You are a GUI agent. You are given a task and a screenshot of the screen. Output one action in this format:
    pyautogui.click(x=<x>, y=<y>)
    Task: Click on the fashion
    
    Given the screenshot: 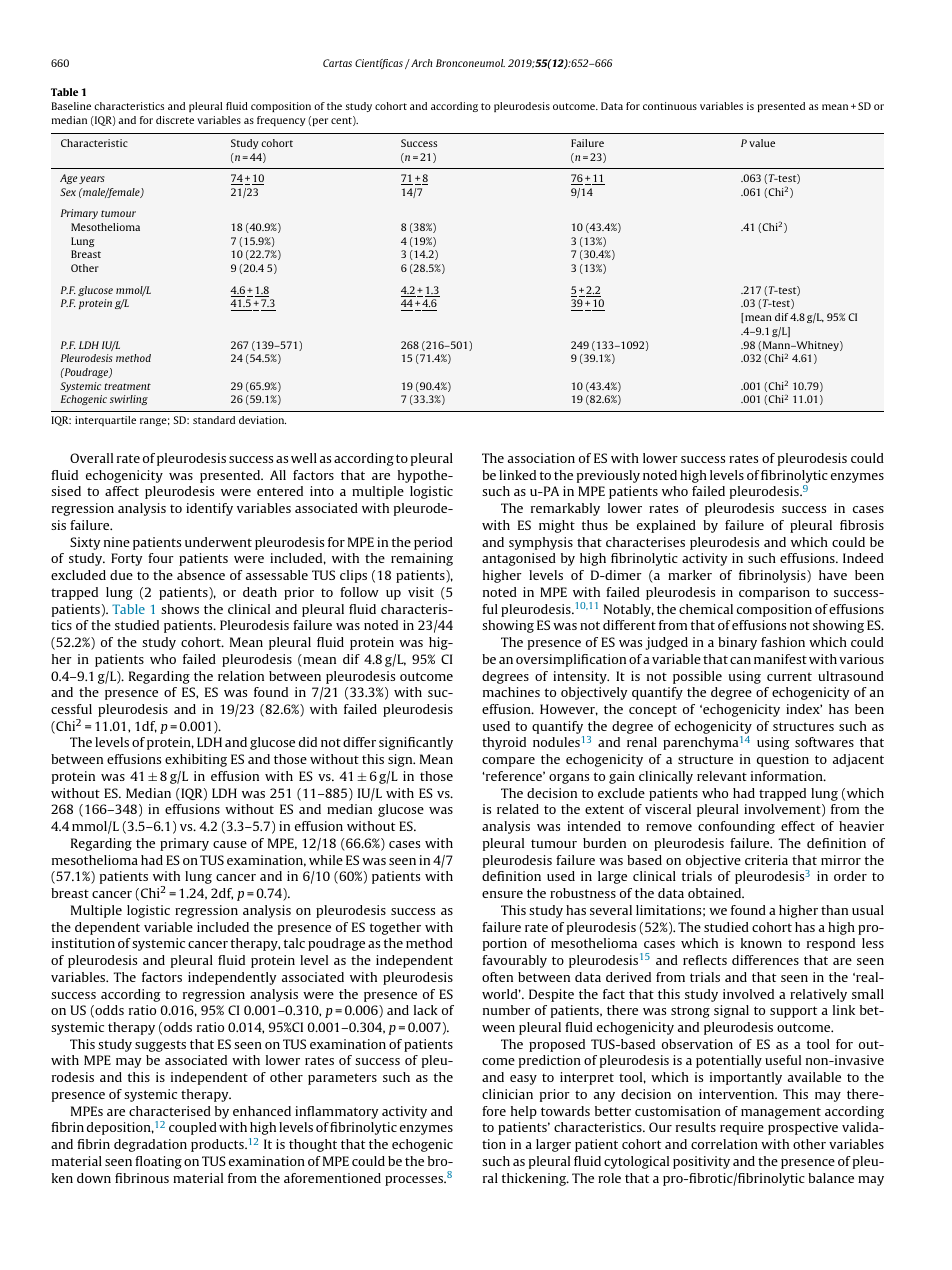 What is the action you would take?
    pyautogui.click(x=783, y=642)
